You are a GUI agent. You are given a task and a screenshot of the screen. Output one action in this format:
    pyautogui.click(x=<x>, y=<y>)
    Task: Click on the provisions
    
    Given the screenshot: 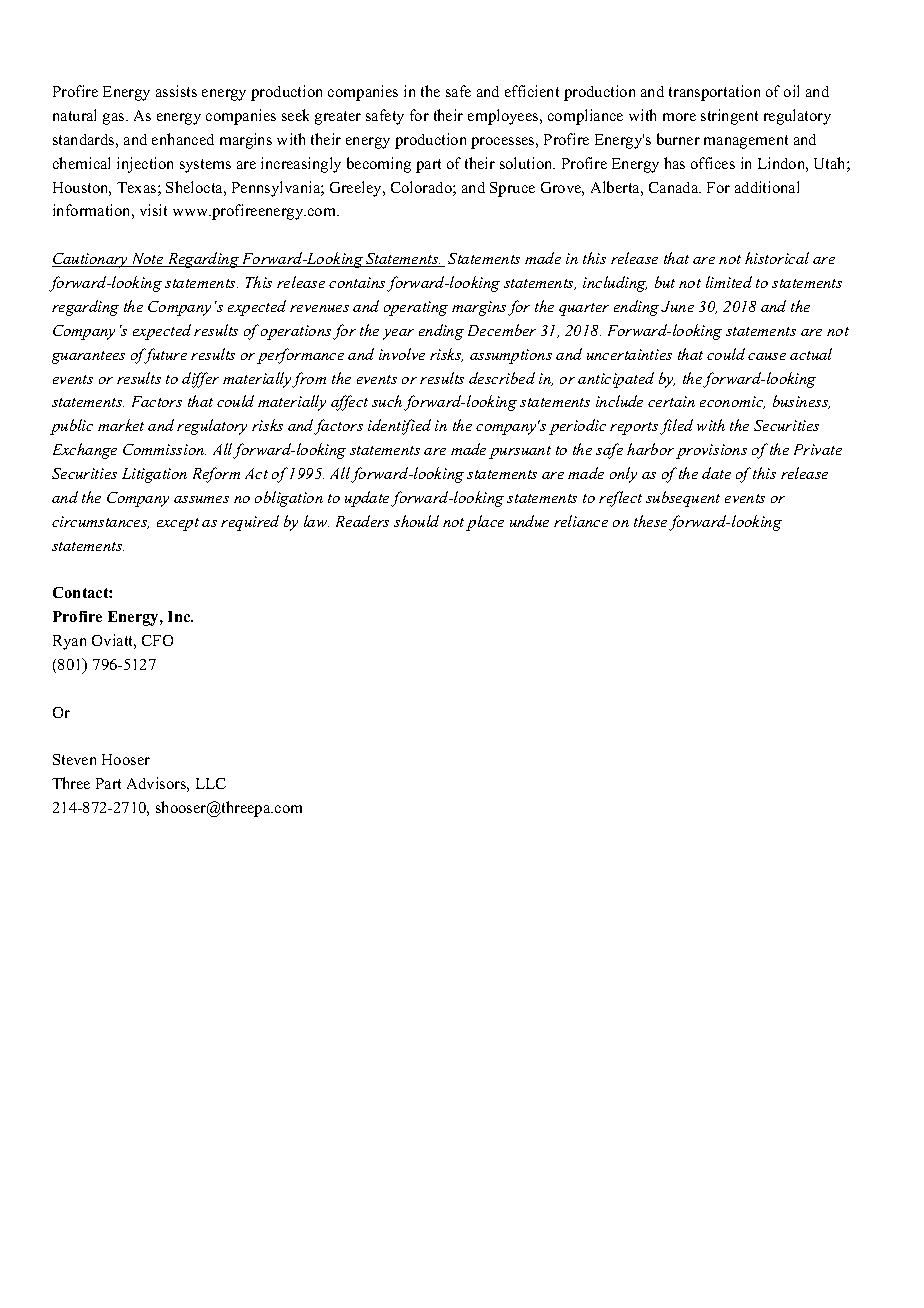 What is the action you would take?
    pyautogui.click(x=711, y=451)
